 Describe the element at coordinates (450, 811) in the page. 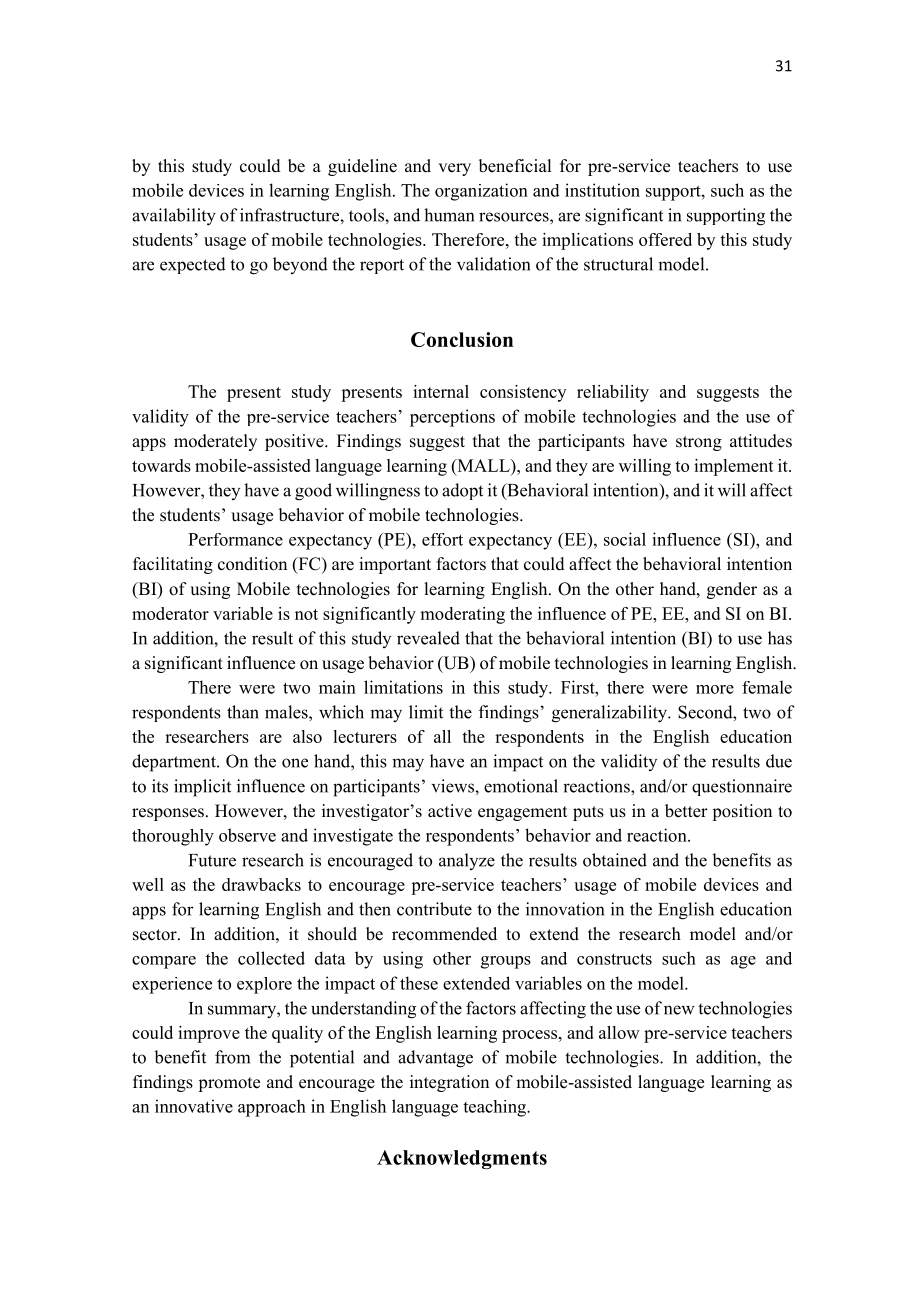

I see `active` at that location.
